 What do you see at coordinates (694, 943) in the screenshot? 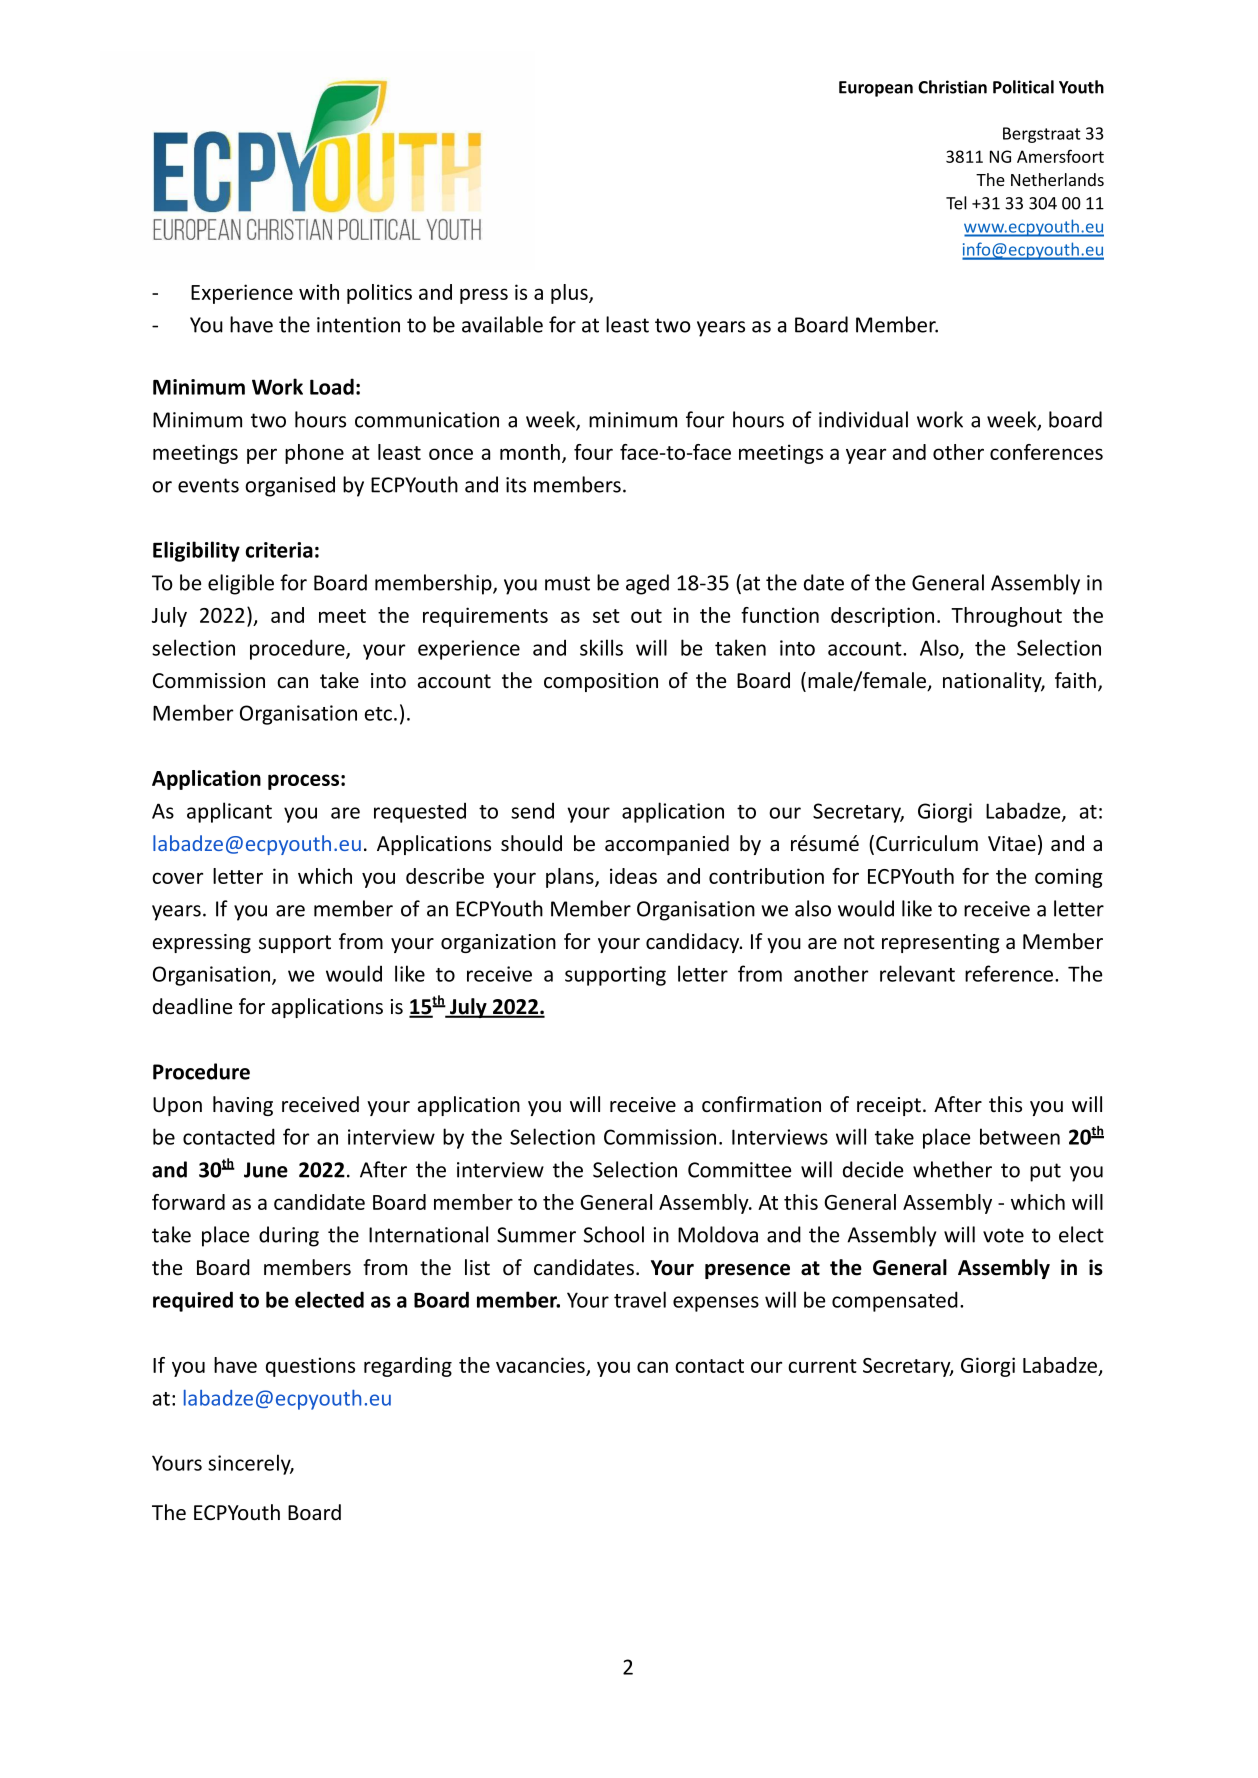
I see `candidacy` at bounding box center [694, 943].
